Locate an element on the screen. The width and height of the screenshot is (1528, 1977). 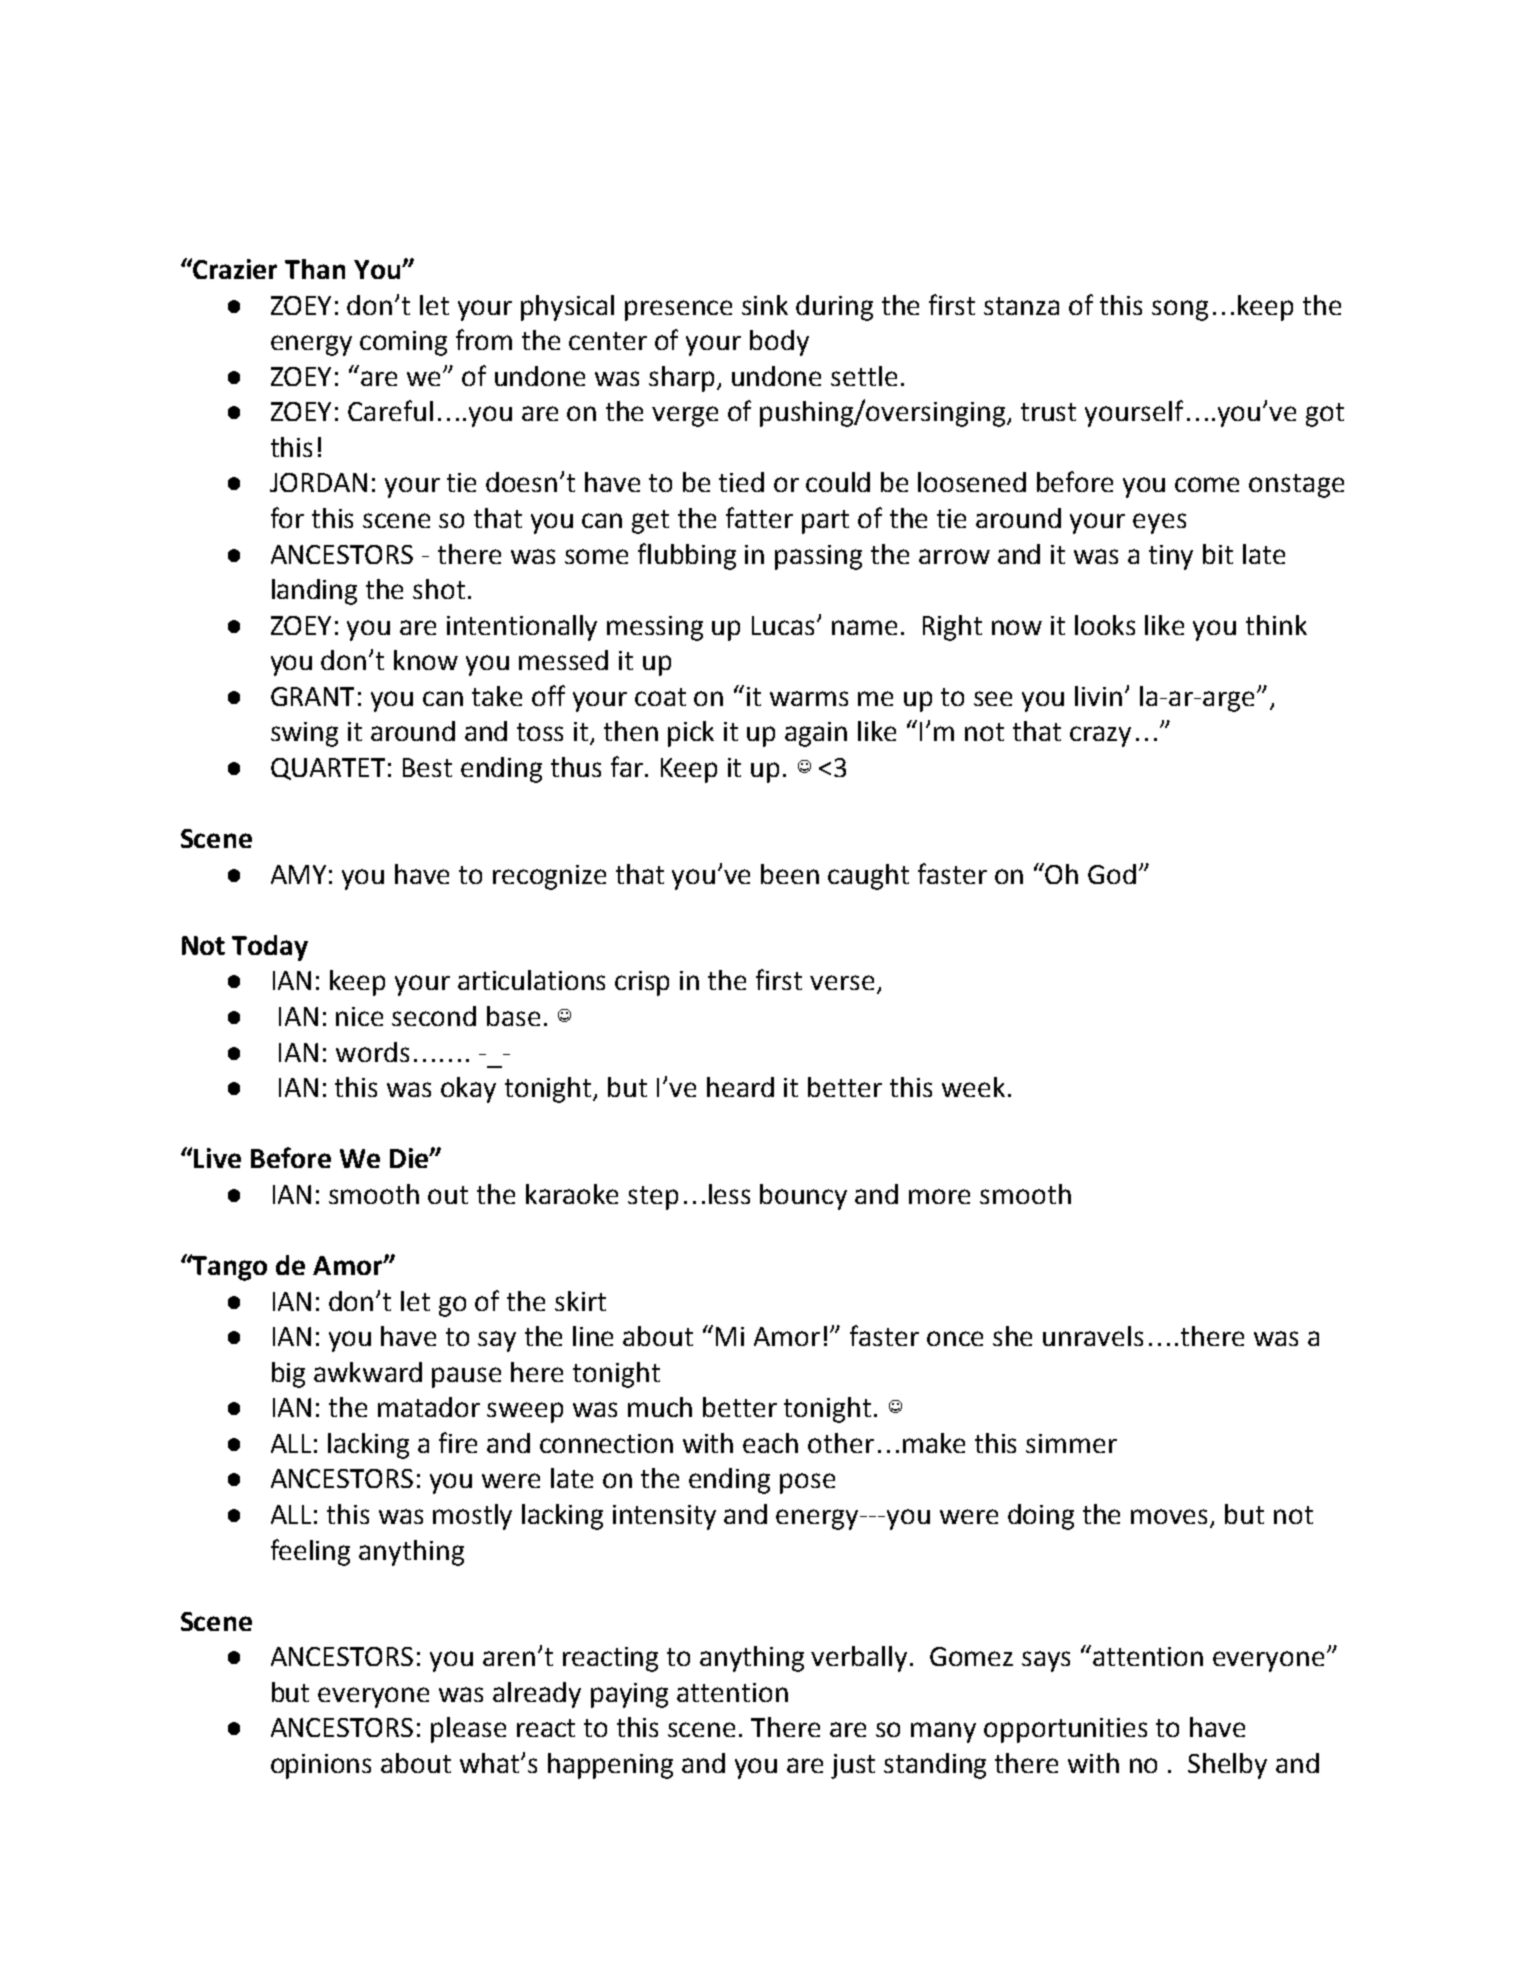
stanza is located at coordinates (1021, 306).
